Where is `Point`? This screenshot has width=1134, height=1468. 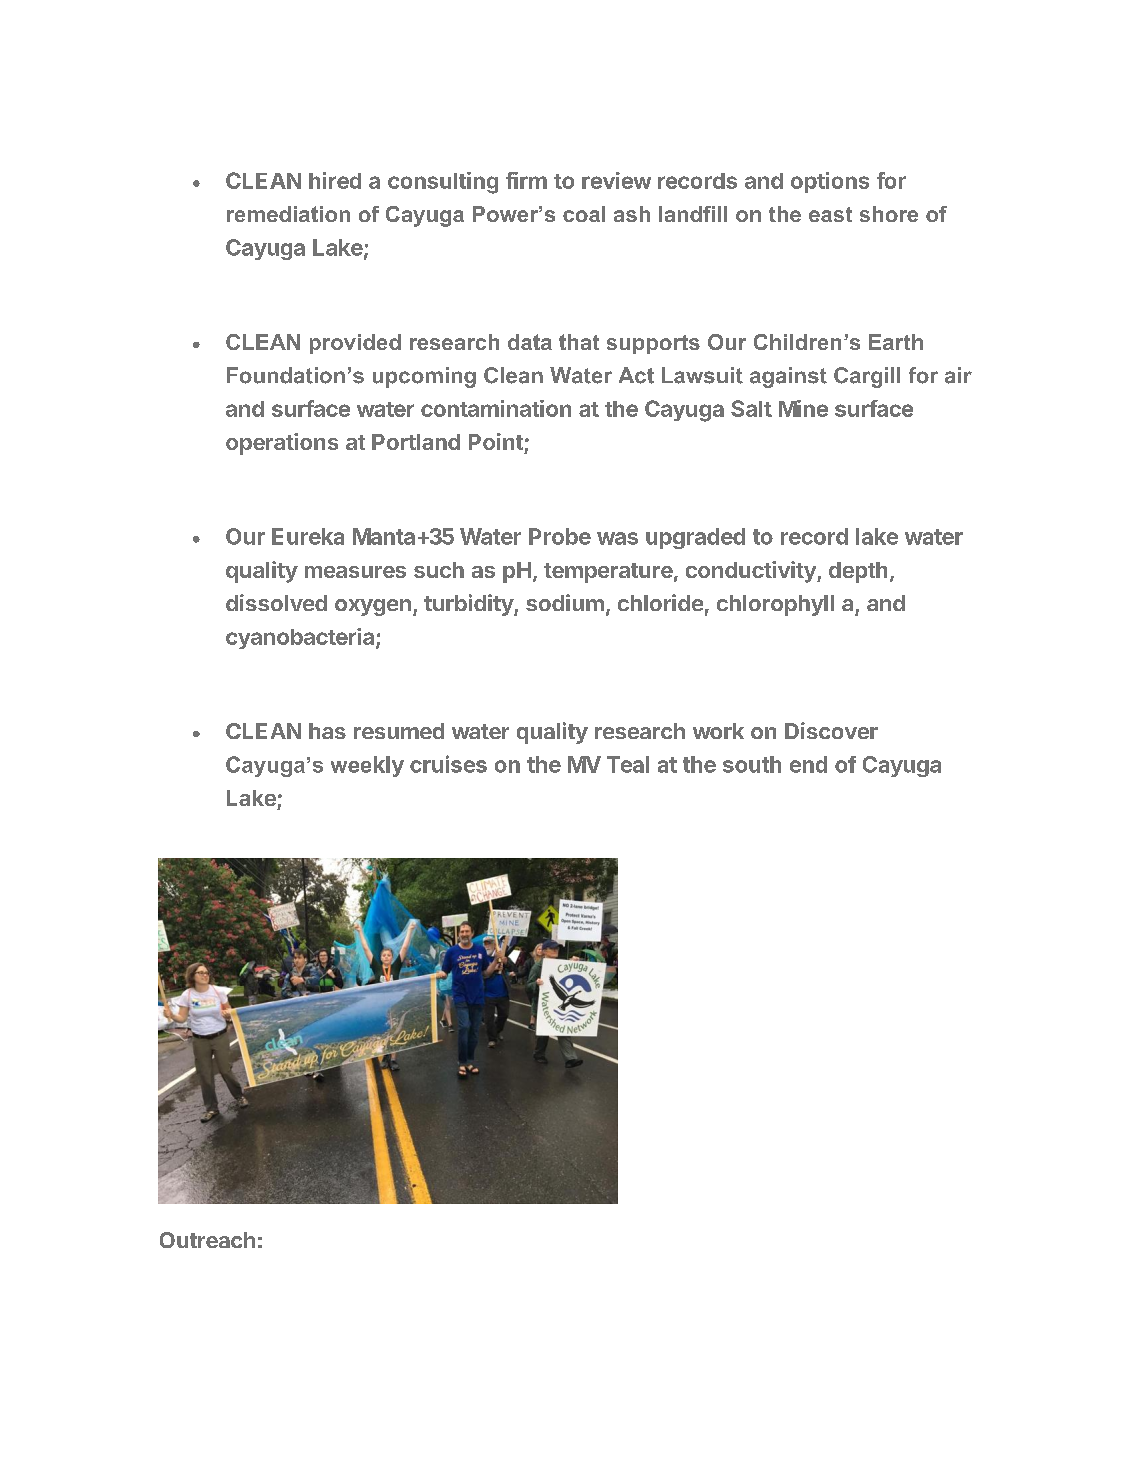 Point is located at coordinates (496, 441).
